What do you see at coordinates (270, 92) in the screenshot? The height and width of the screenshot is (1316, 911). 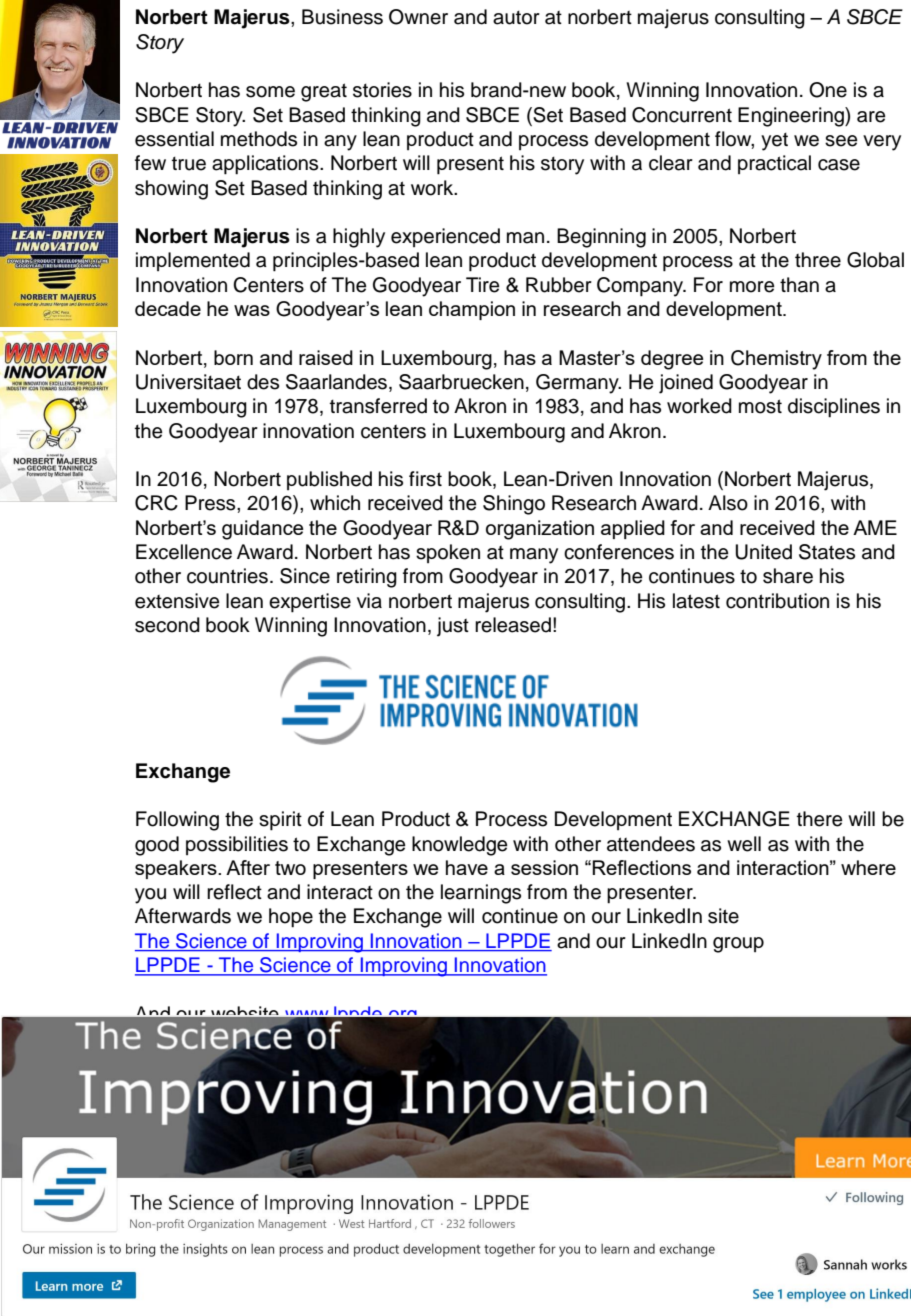 I see `some` at bounding box center [270, 92].
